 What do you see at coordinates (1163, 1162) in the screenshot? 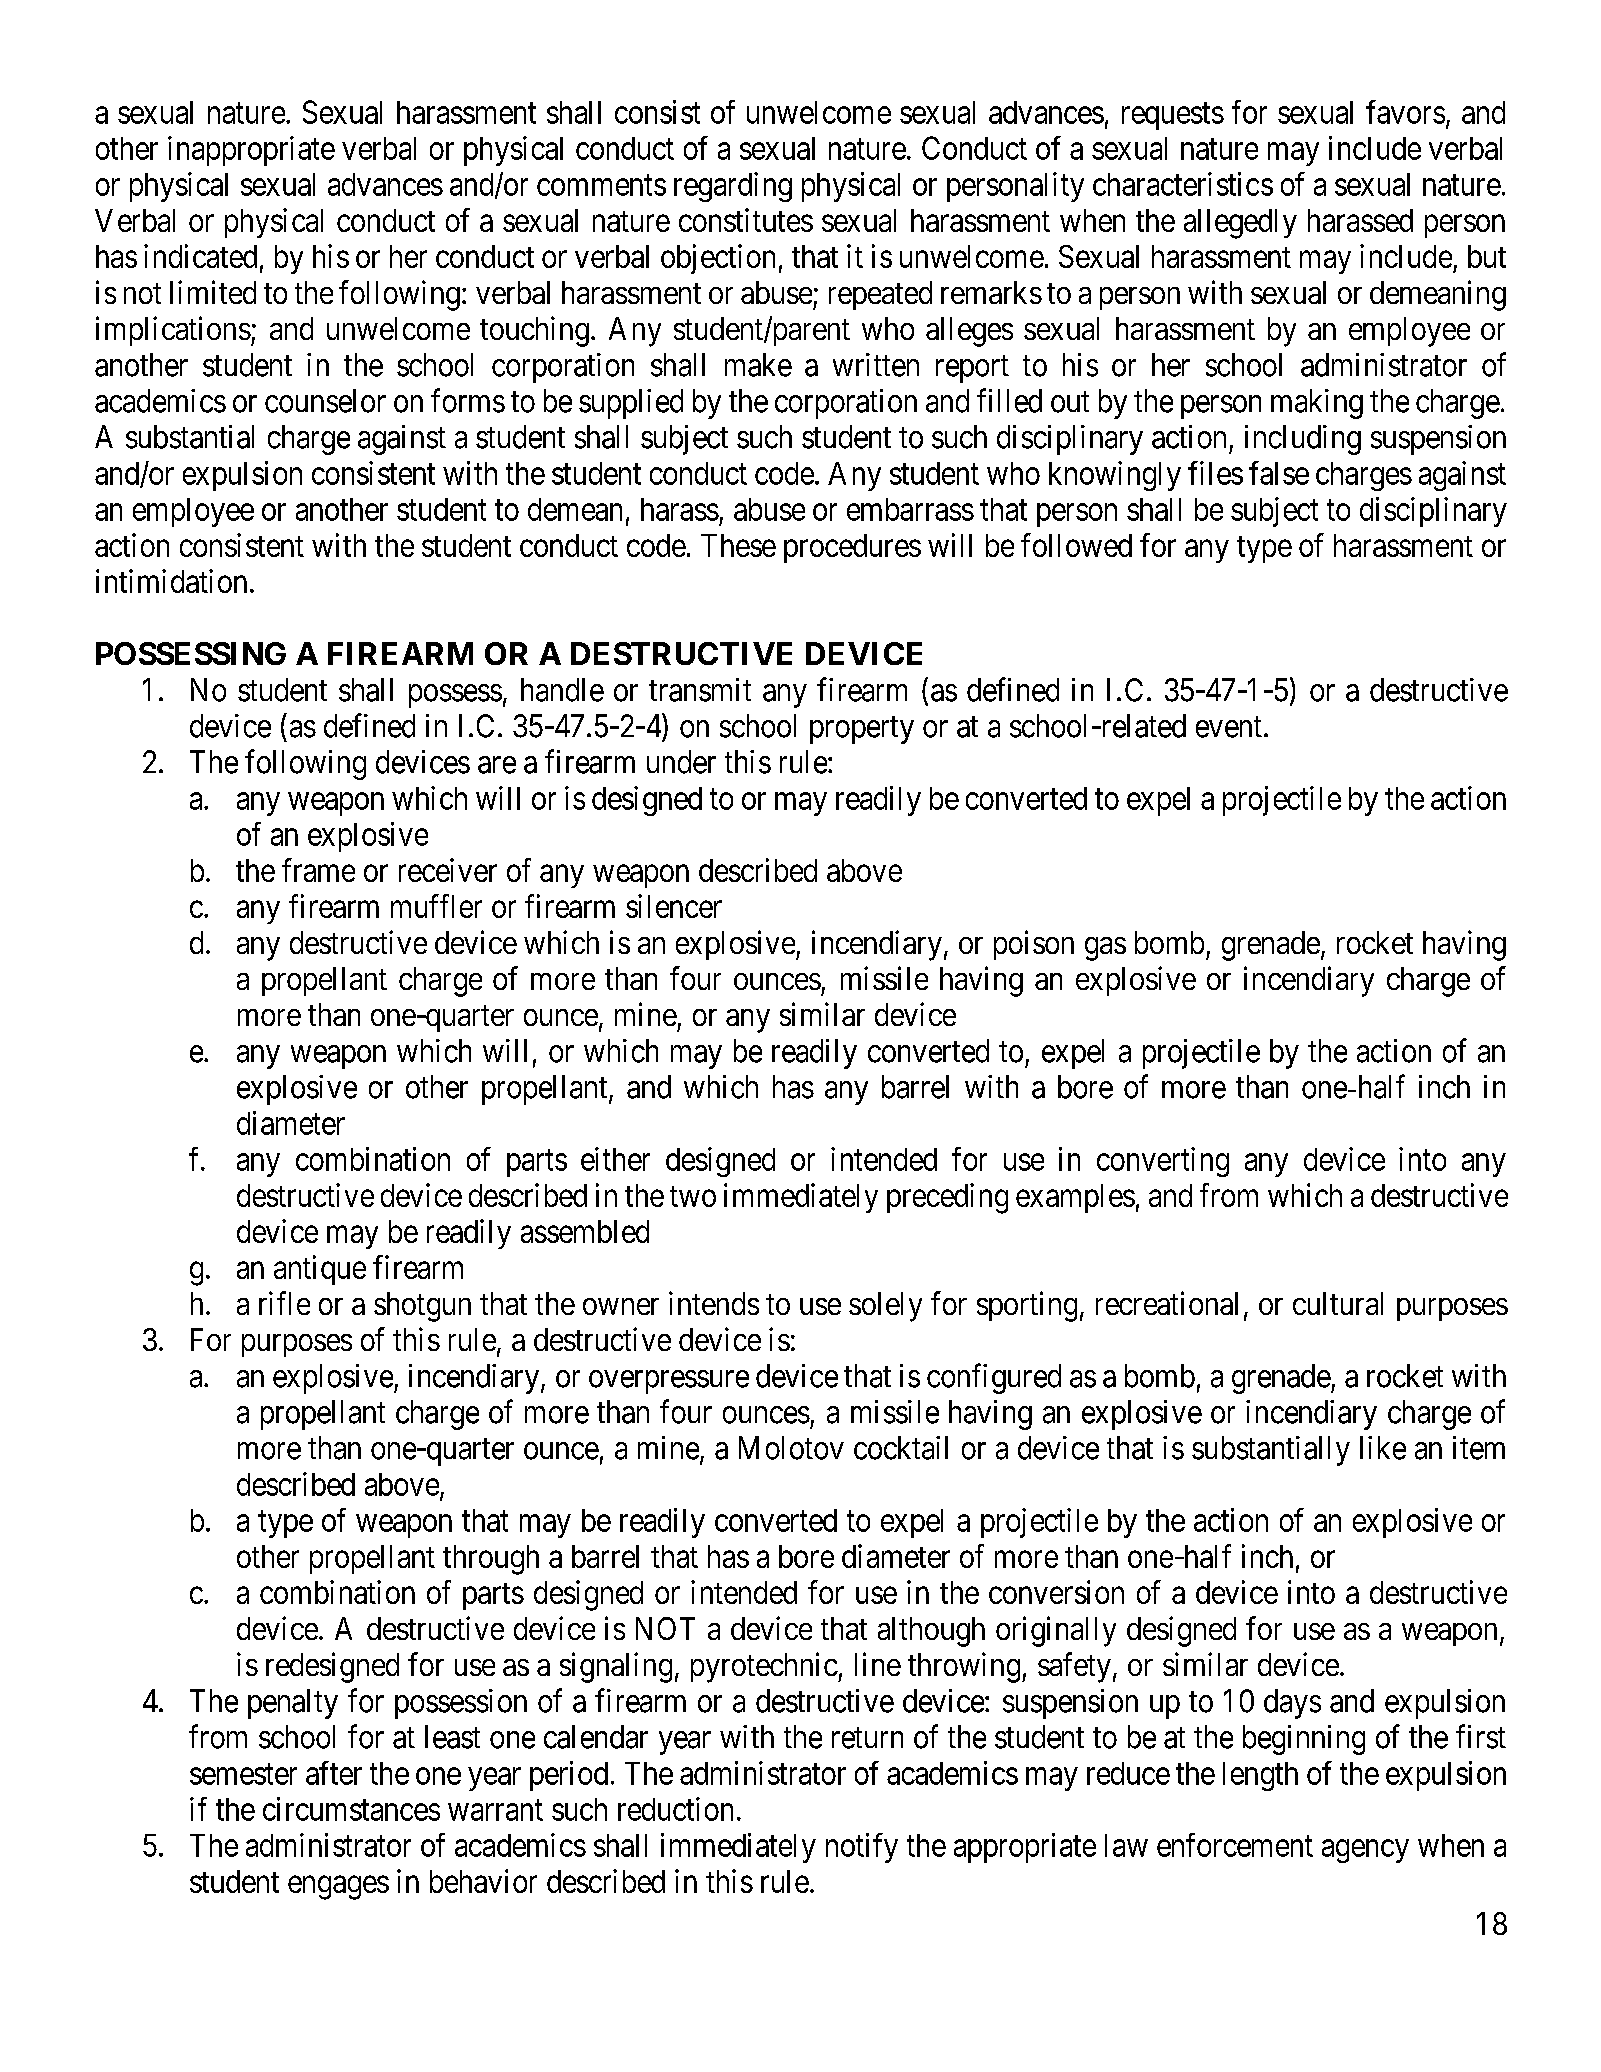
I see `converting` at bounding box center [1163, 1162].
